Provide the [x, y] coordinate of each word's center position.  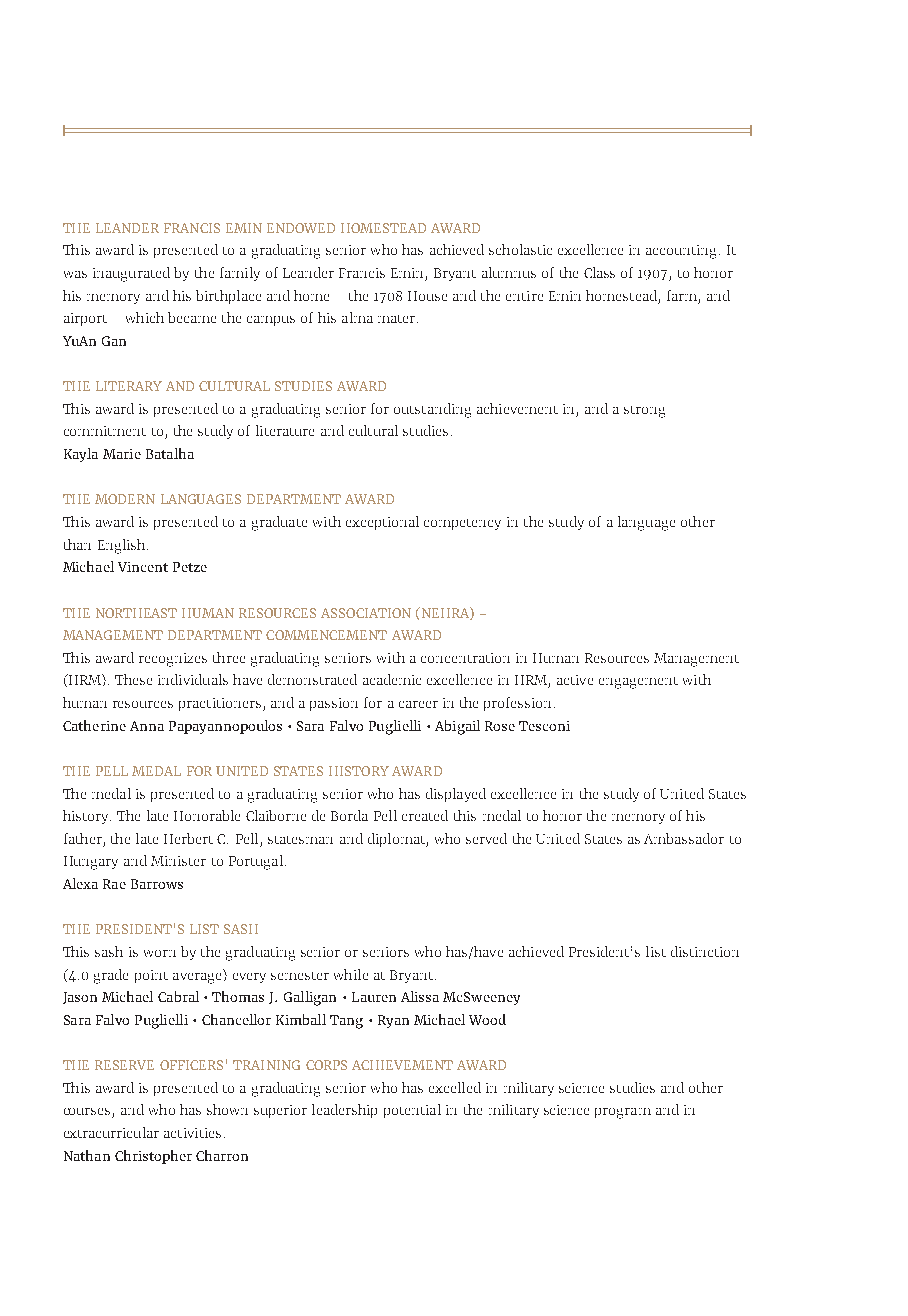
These [133, 679]
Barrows [157, 884]
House [427, 296]
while [351, 974]
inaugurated [131, 274]
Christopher [153, 1157]
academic [392, 679]
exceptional [382, 523]
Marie [122, 454]
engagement [638, 683]
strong [644, 412]
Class [599, 272]
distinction [705, 951]
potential [412, 1111]
